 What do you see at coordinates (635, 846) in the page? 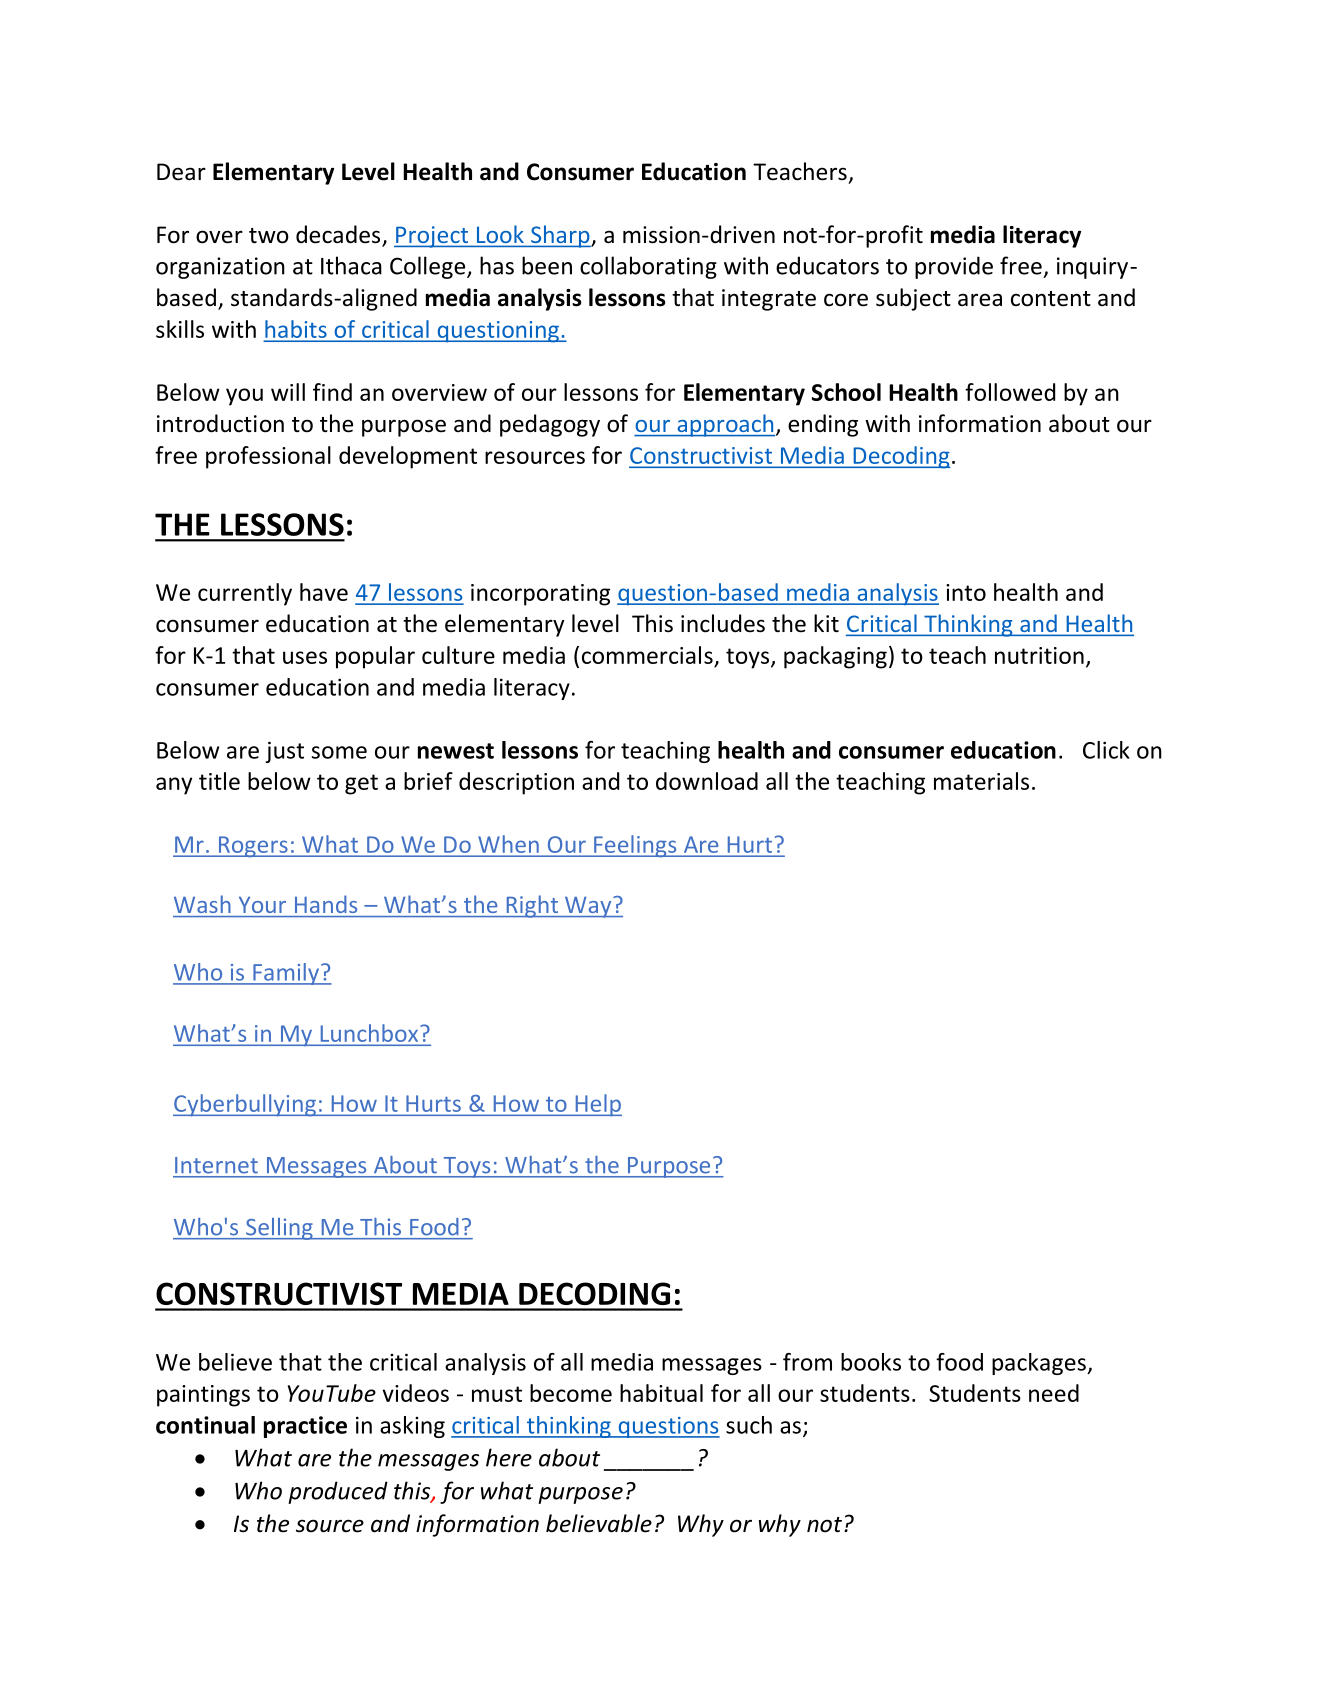
I see `Feelings` at bounding box center [635, 846].
